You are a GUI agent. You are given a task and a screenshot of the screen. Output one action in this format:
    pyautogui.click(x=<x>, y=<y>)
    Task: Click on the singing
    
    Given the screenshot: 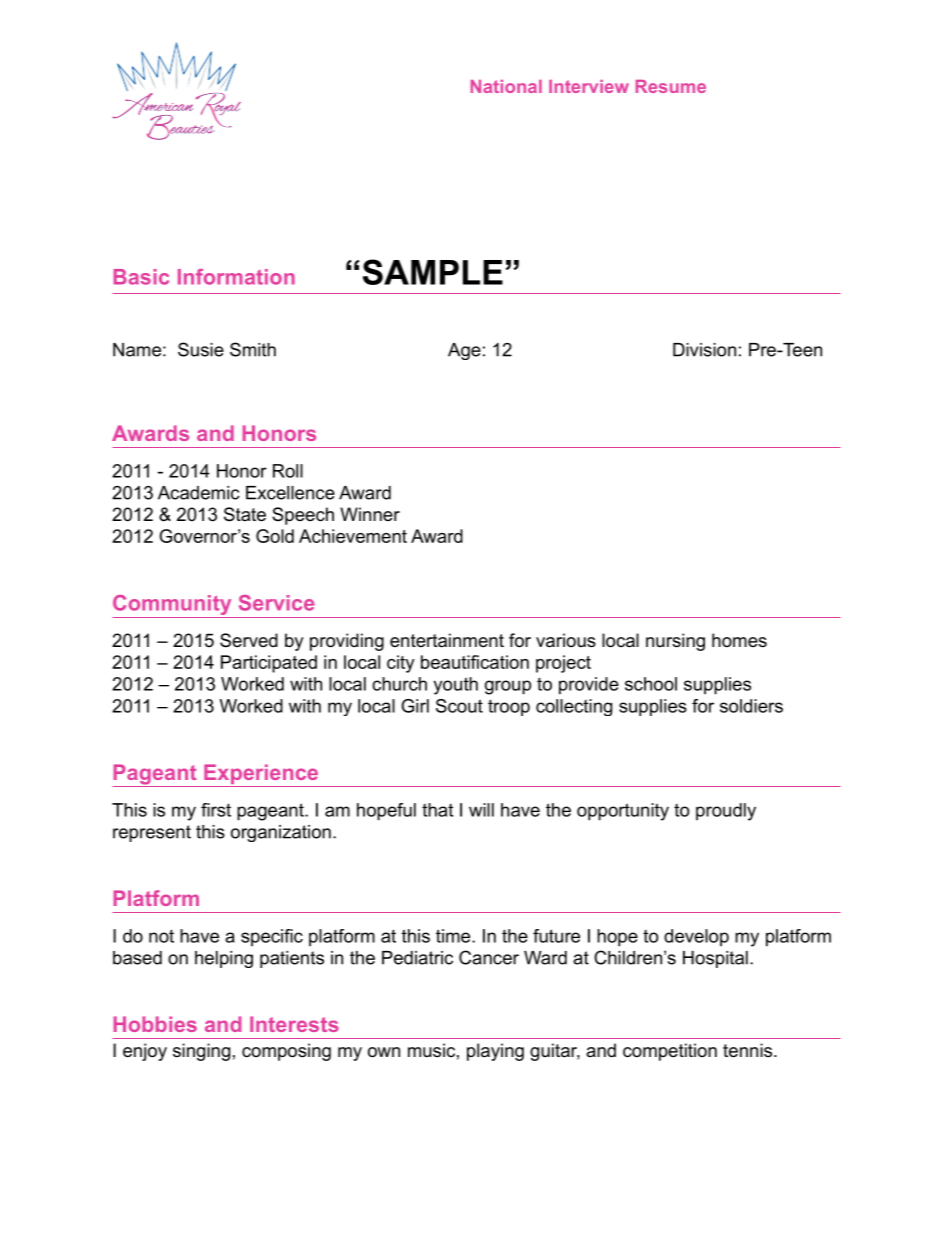 What is the action you would take?
    pyautogui.click(x=201, y=1052)
